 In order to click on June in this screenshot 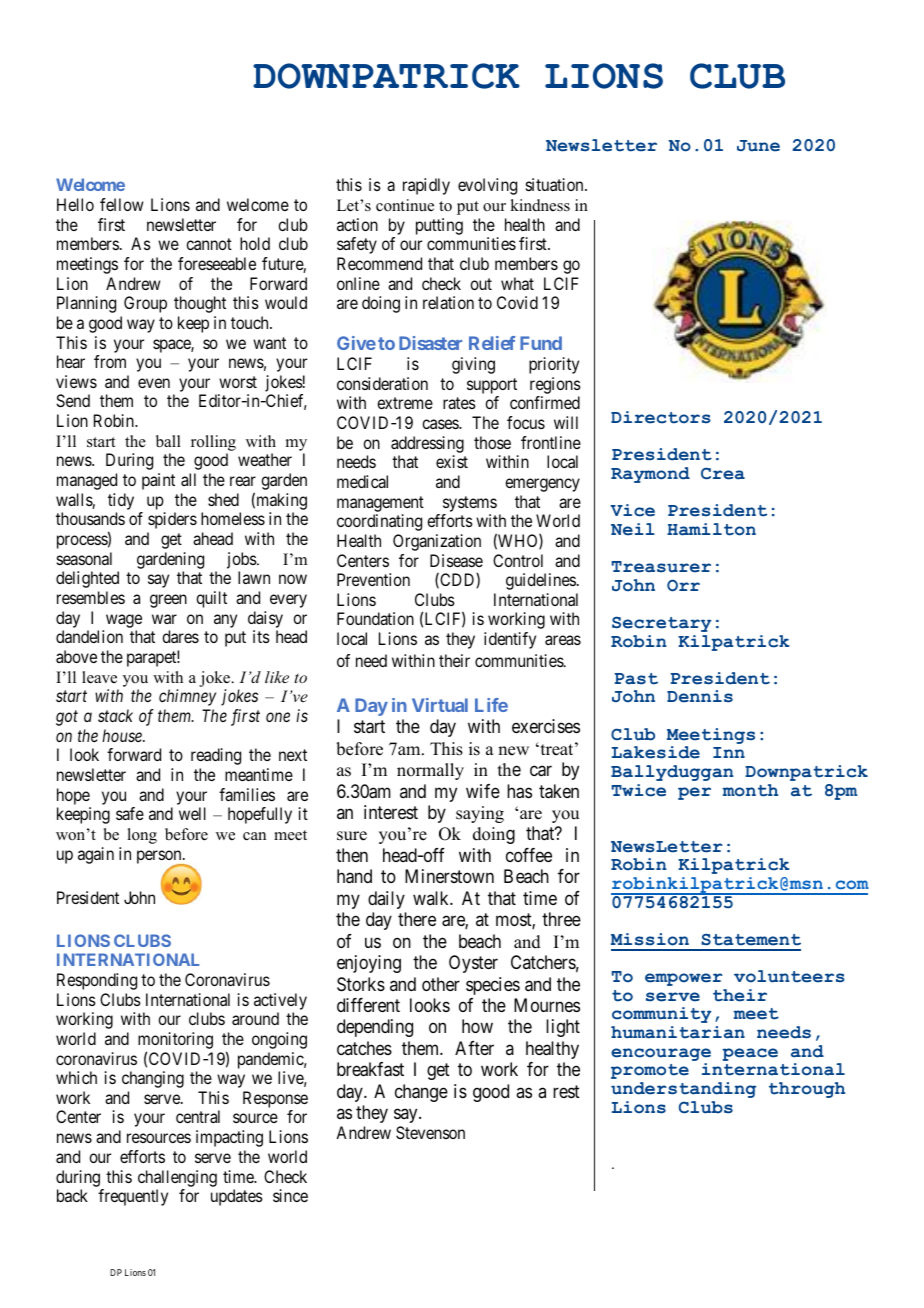, I will do `click(758, 146)`.
